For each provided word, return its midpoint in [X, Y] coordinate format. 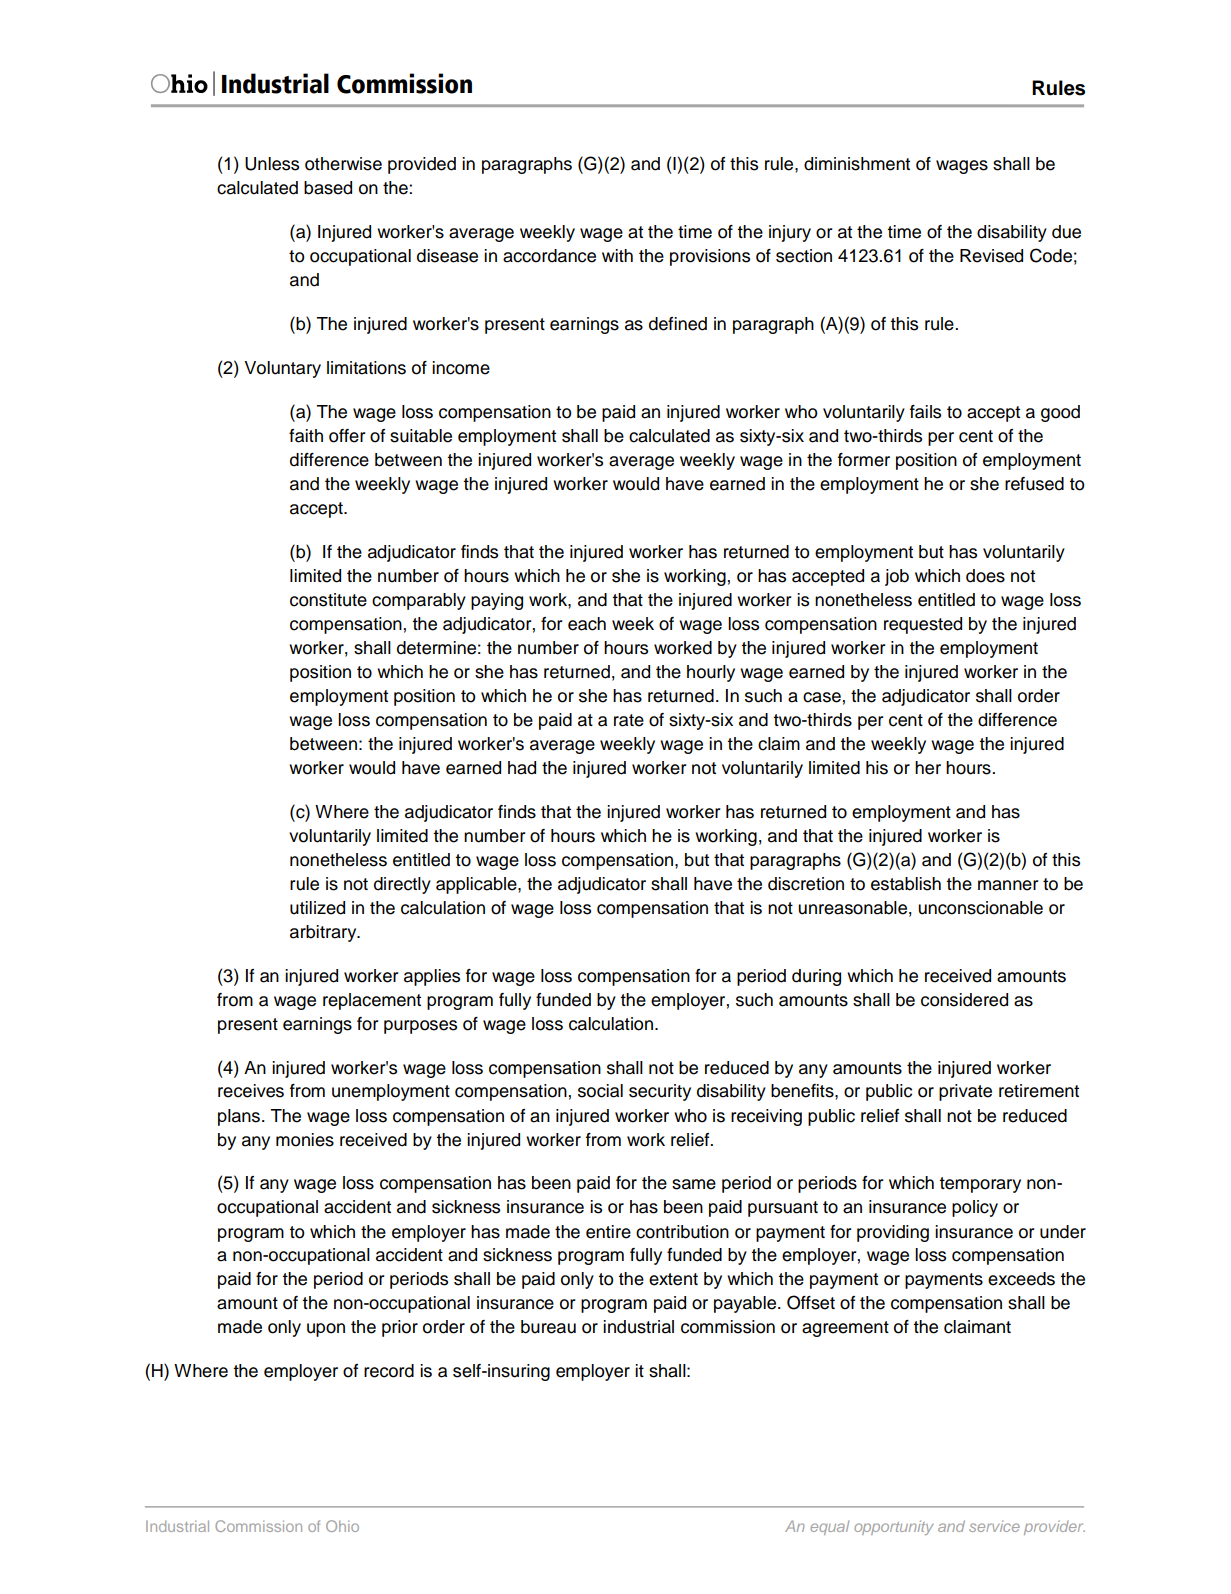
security [660, 1092]
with [617, 255]
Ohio [342, 1526]
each [587, 624]
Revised [991, 256]
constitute [328, 600]
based [328, 188]
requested [923, 625]
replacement [372, 1001]
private [965, 1092]
